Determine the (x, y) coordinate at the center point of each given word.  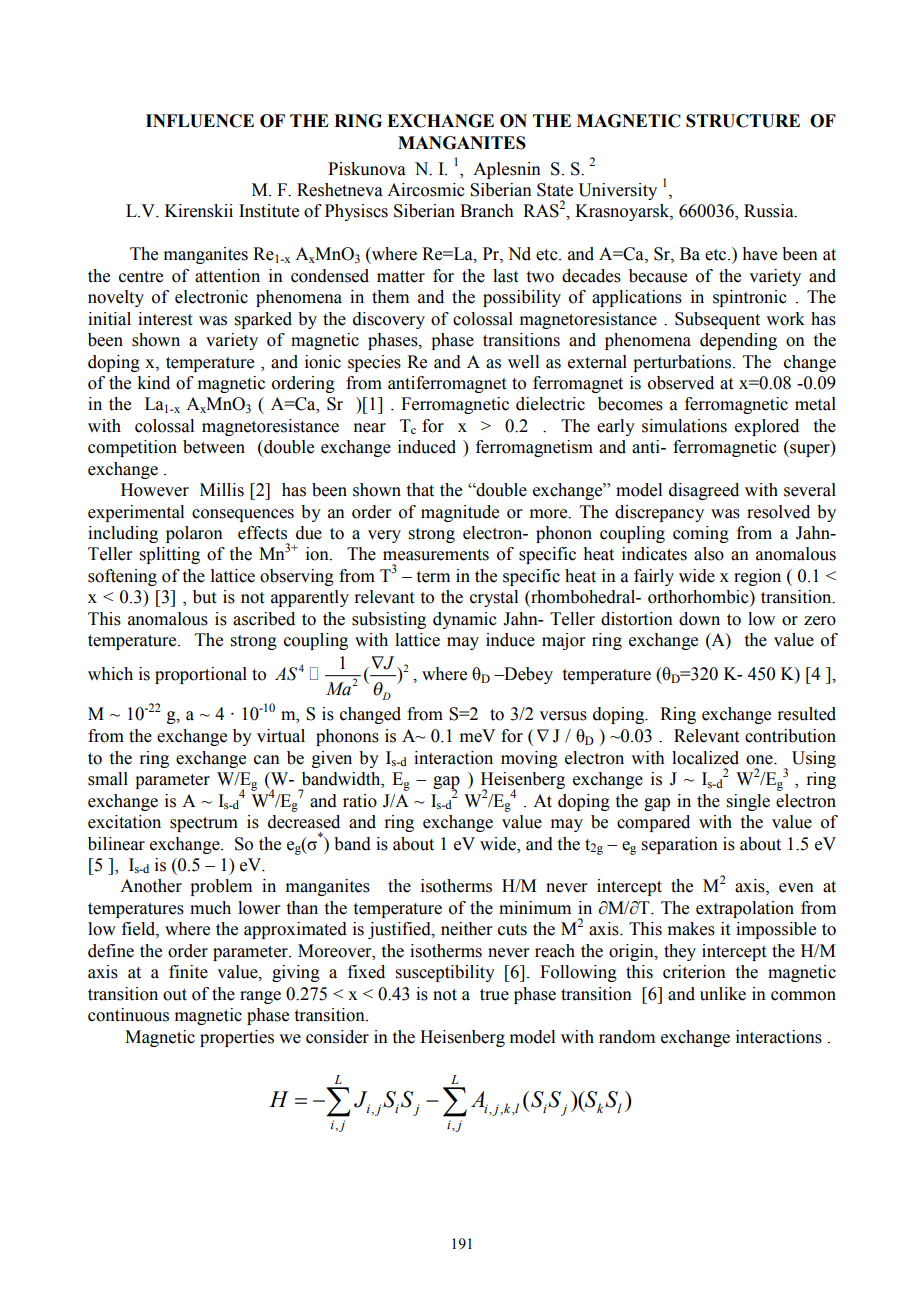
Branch (487, 211)
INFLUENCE (200, 121)
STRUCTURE (743, 121)
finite (188, 972)
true (494, 995)
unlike (723, 994)
